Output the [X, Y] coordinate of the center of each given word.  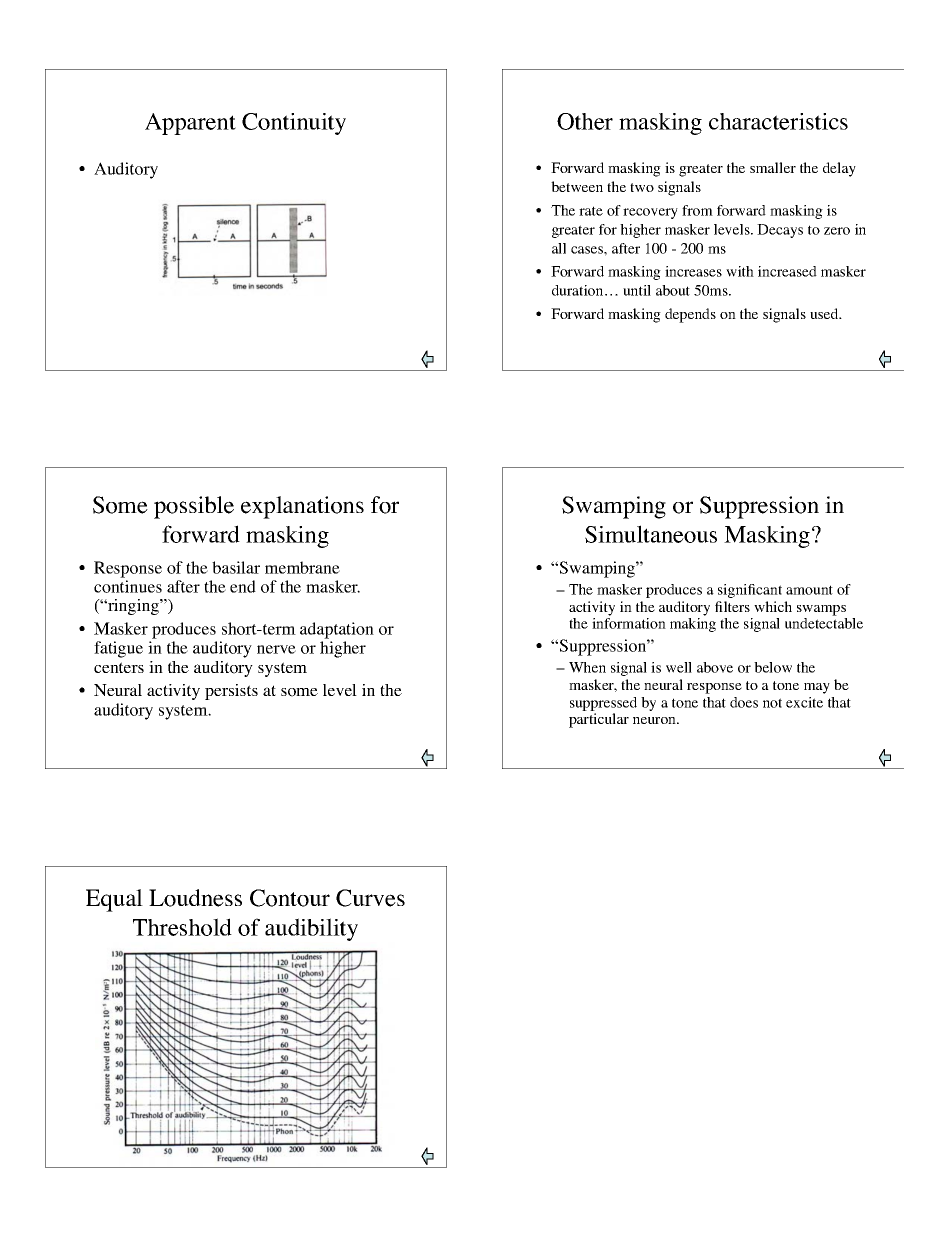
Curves [370, 898]
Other [585, 121]
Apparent [190, 124]
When [587, 667]
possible [194, 507]
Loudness [195, 898]
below [773, 667]
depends [690, 315]
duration [579, 290]
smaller [773, 167]
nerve [276, 649]
